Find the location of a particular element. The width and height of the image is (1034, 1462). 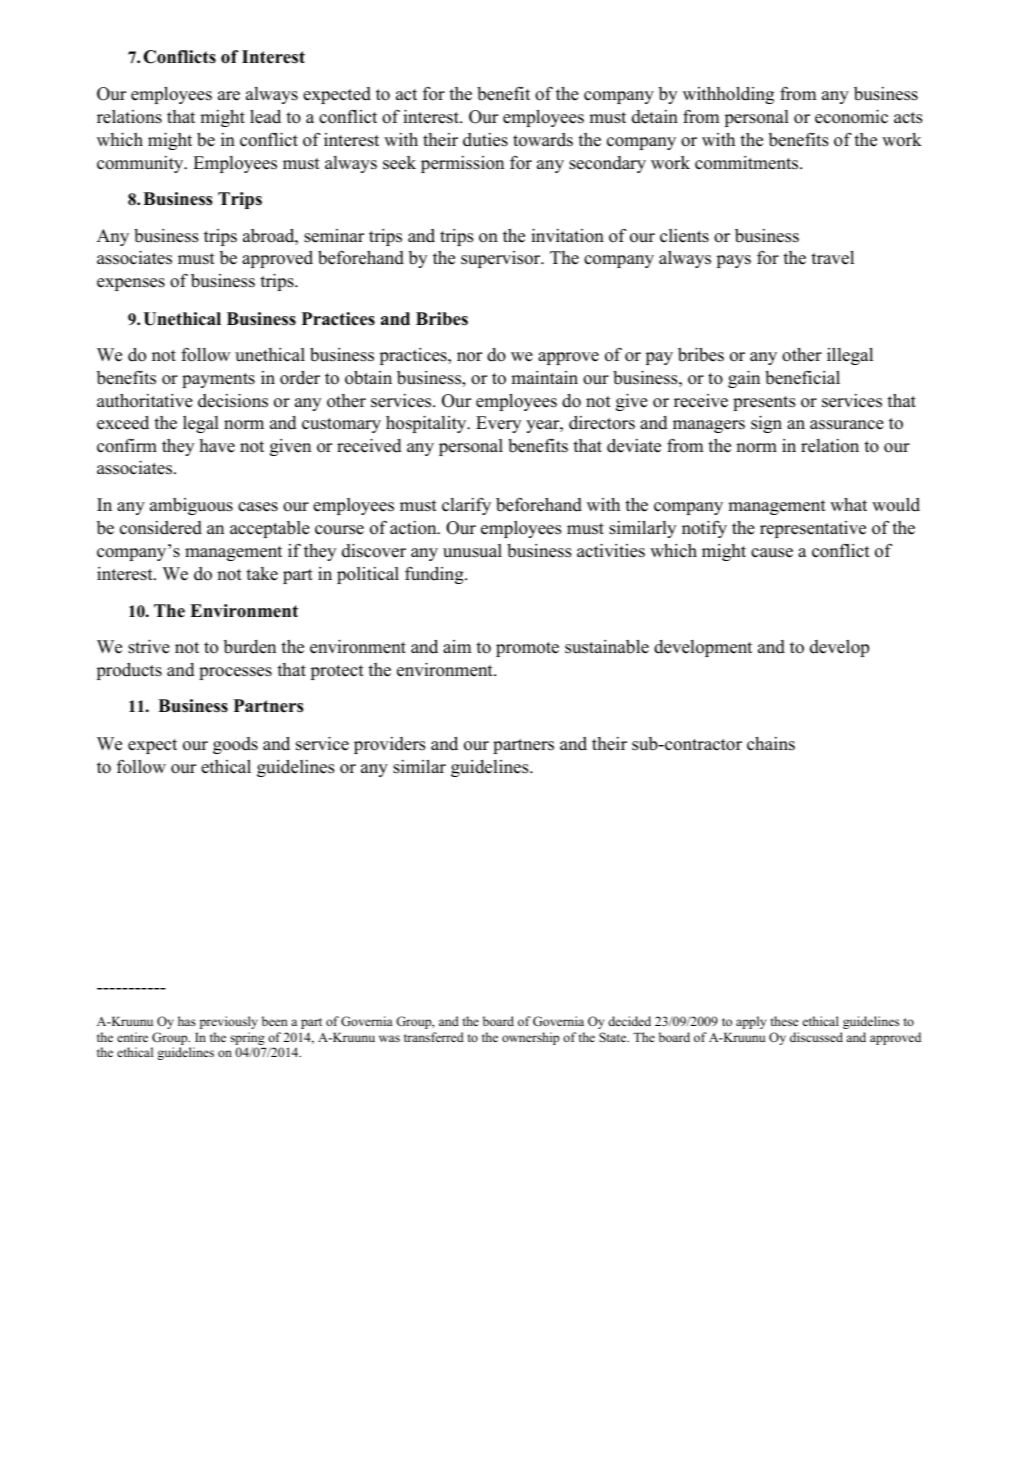

are is located at coordinates (229, 96).
